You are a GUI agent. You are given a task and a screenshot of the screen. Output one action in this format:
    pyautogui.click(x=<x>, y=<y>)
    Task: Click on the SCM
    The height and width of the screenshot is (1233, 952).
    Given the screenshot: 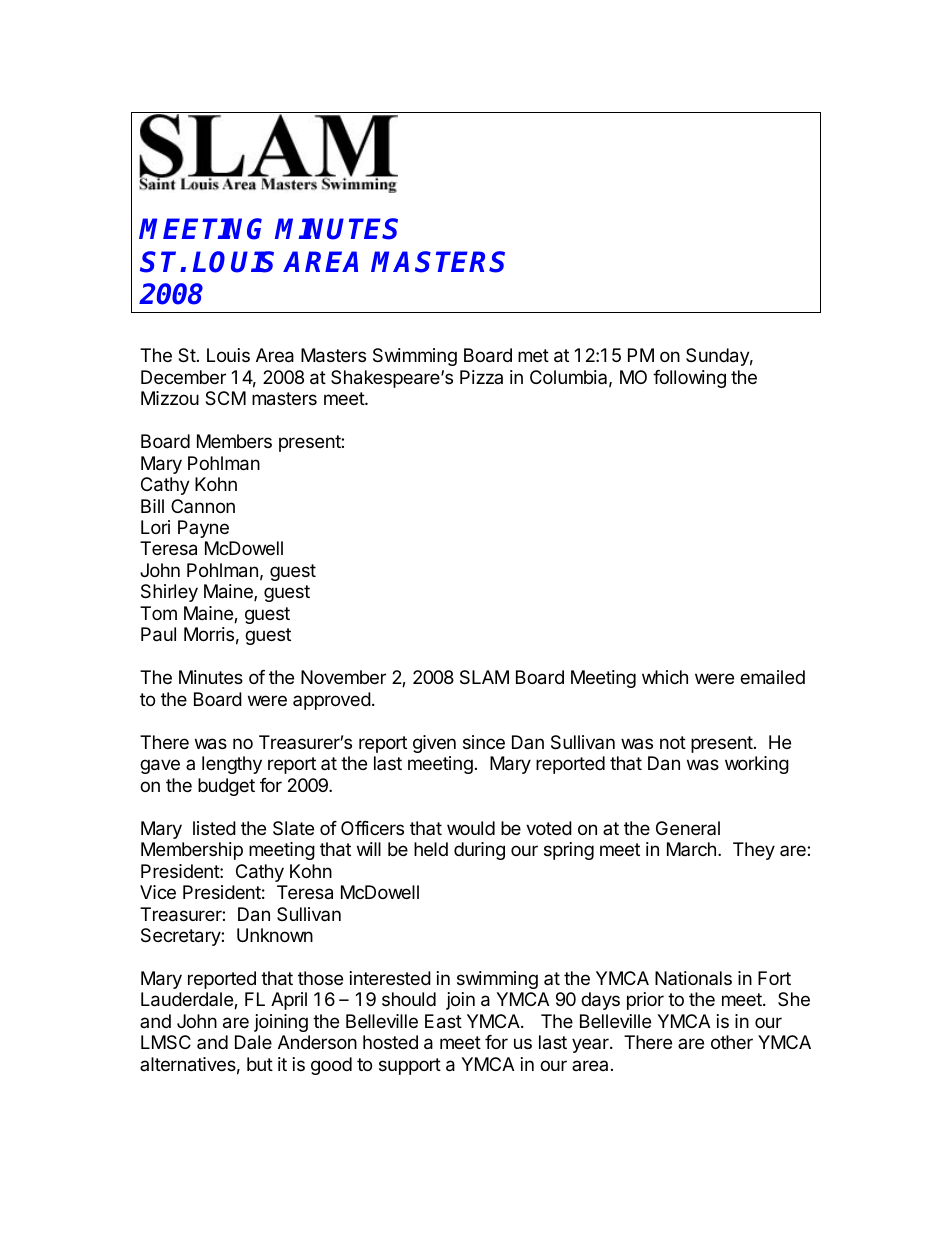 What is the action you would take?
    pyautogui.click(x=225, y=398)
